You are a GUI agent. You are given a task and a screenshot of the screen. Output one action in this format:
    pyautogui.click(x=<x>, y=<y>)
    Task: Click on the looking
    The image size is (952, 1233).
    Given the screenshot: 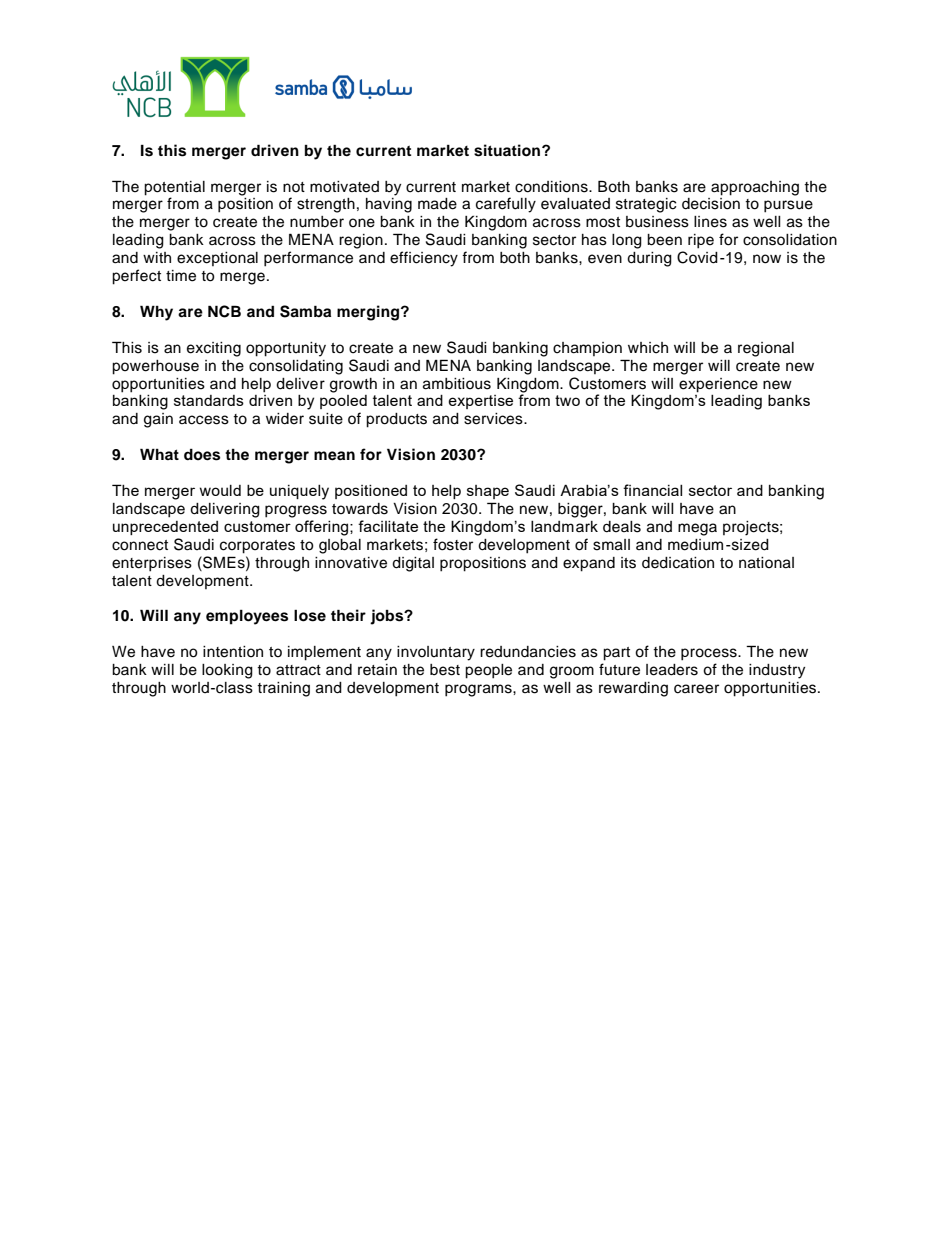 What is the action you would take?
    pyautogui.click(x=227, y=671)
